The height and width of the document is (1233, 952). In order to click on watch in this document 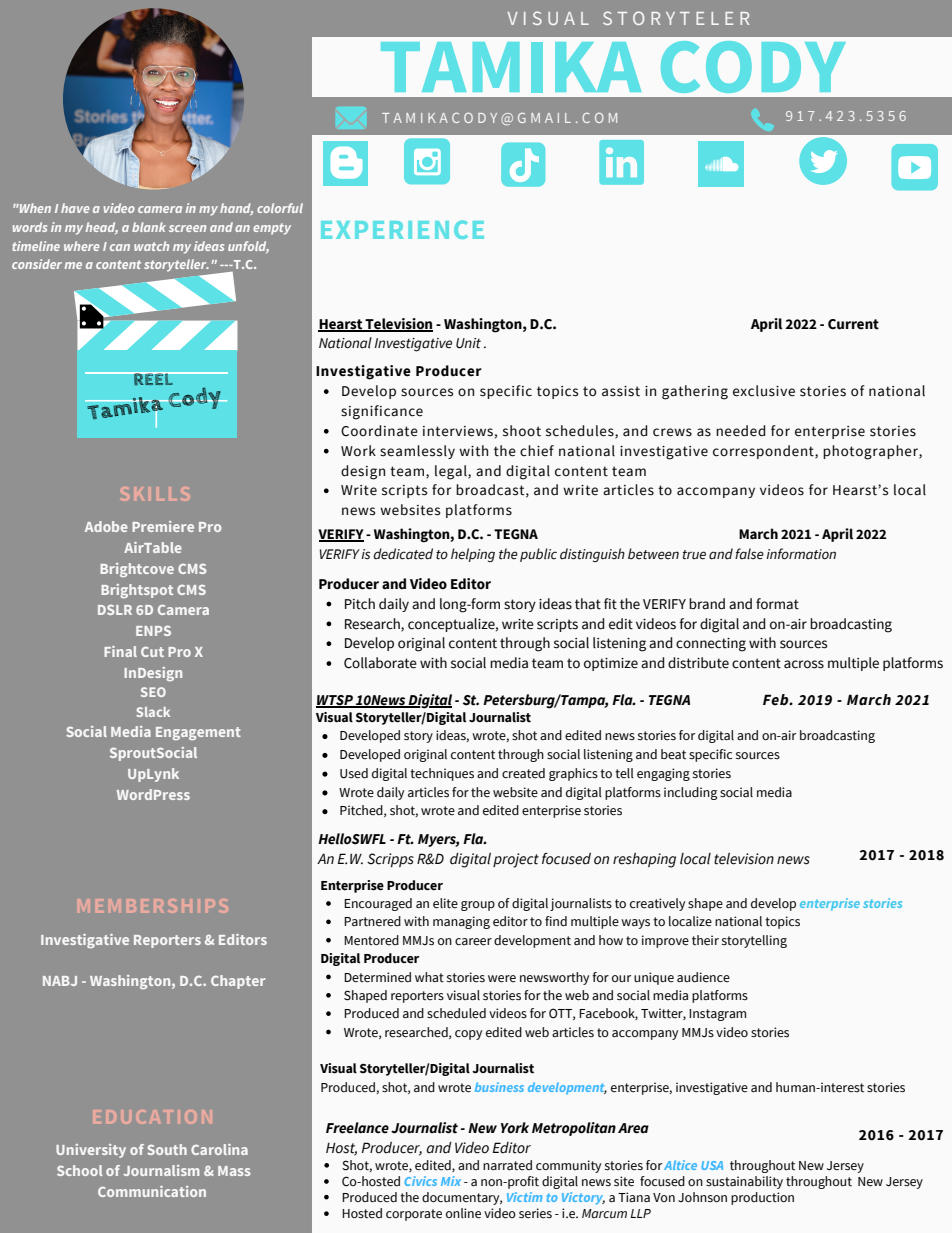, I will do `click(151, 246)`.
